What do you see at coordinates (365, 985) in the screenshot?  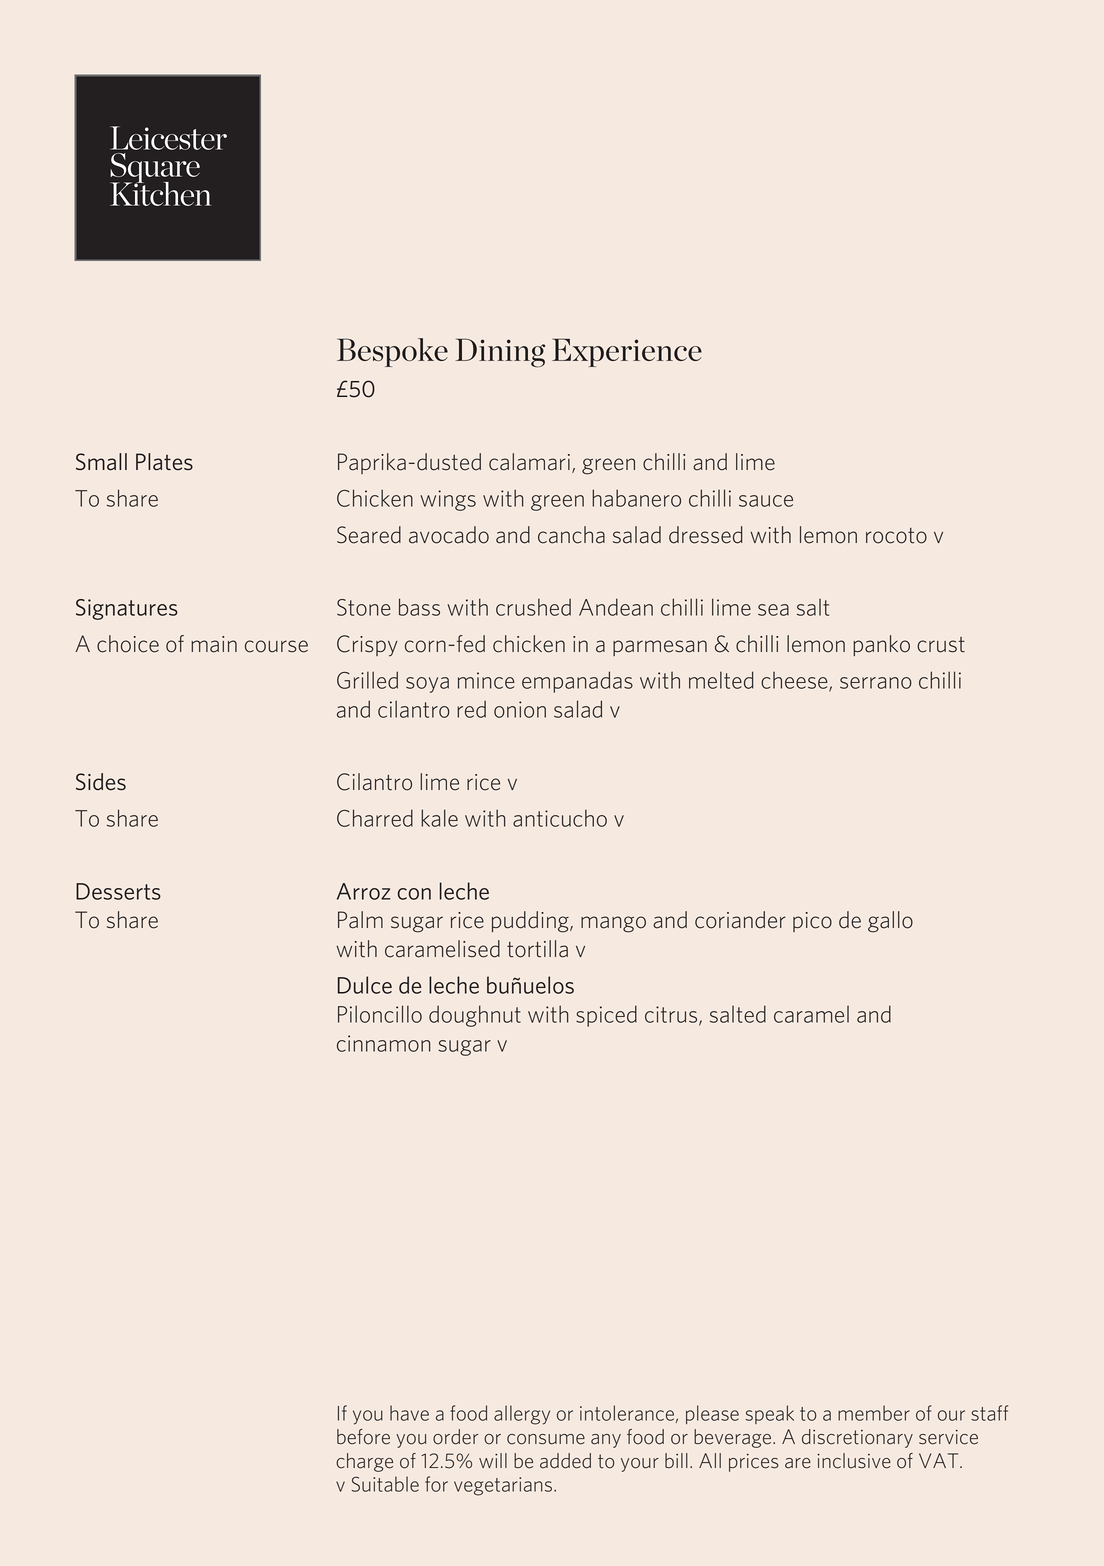 I see `Dulce` at bounding box center [365, 985].
